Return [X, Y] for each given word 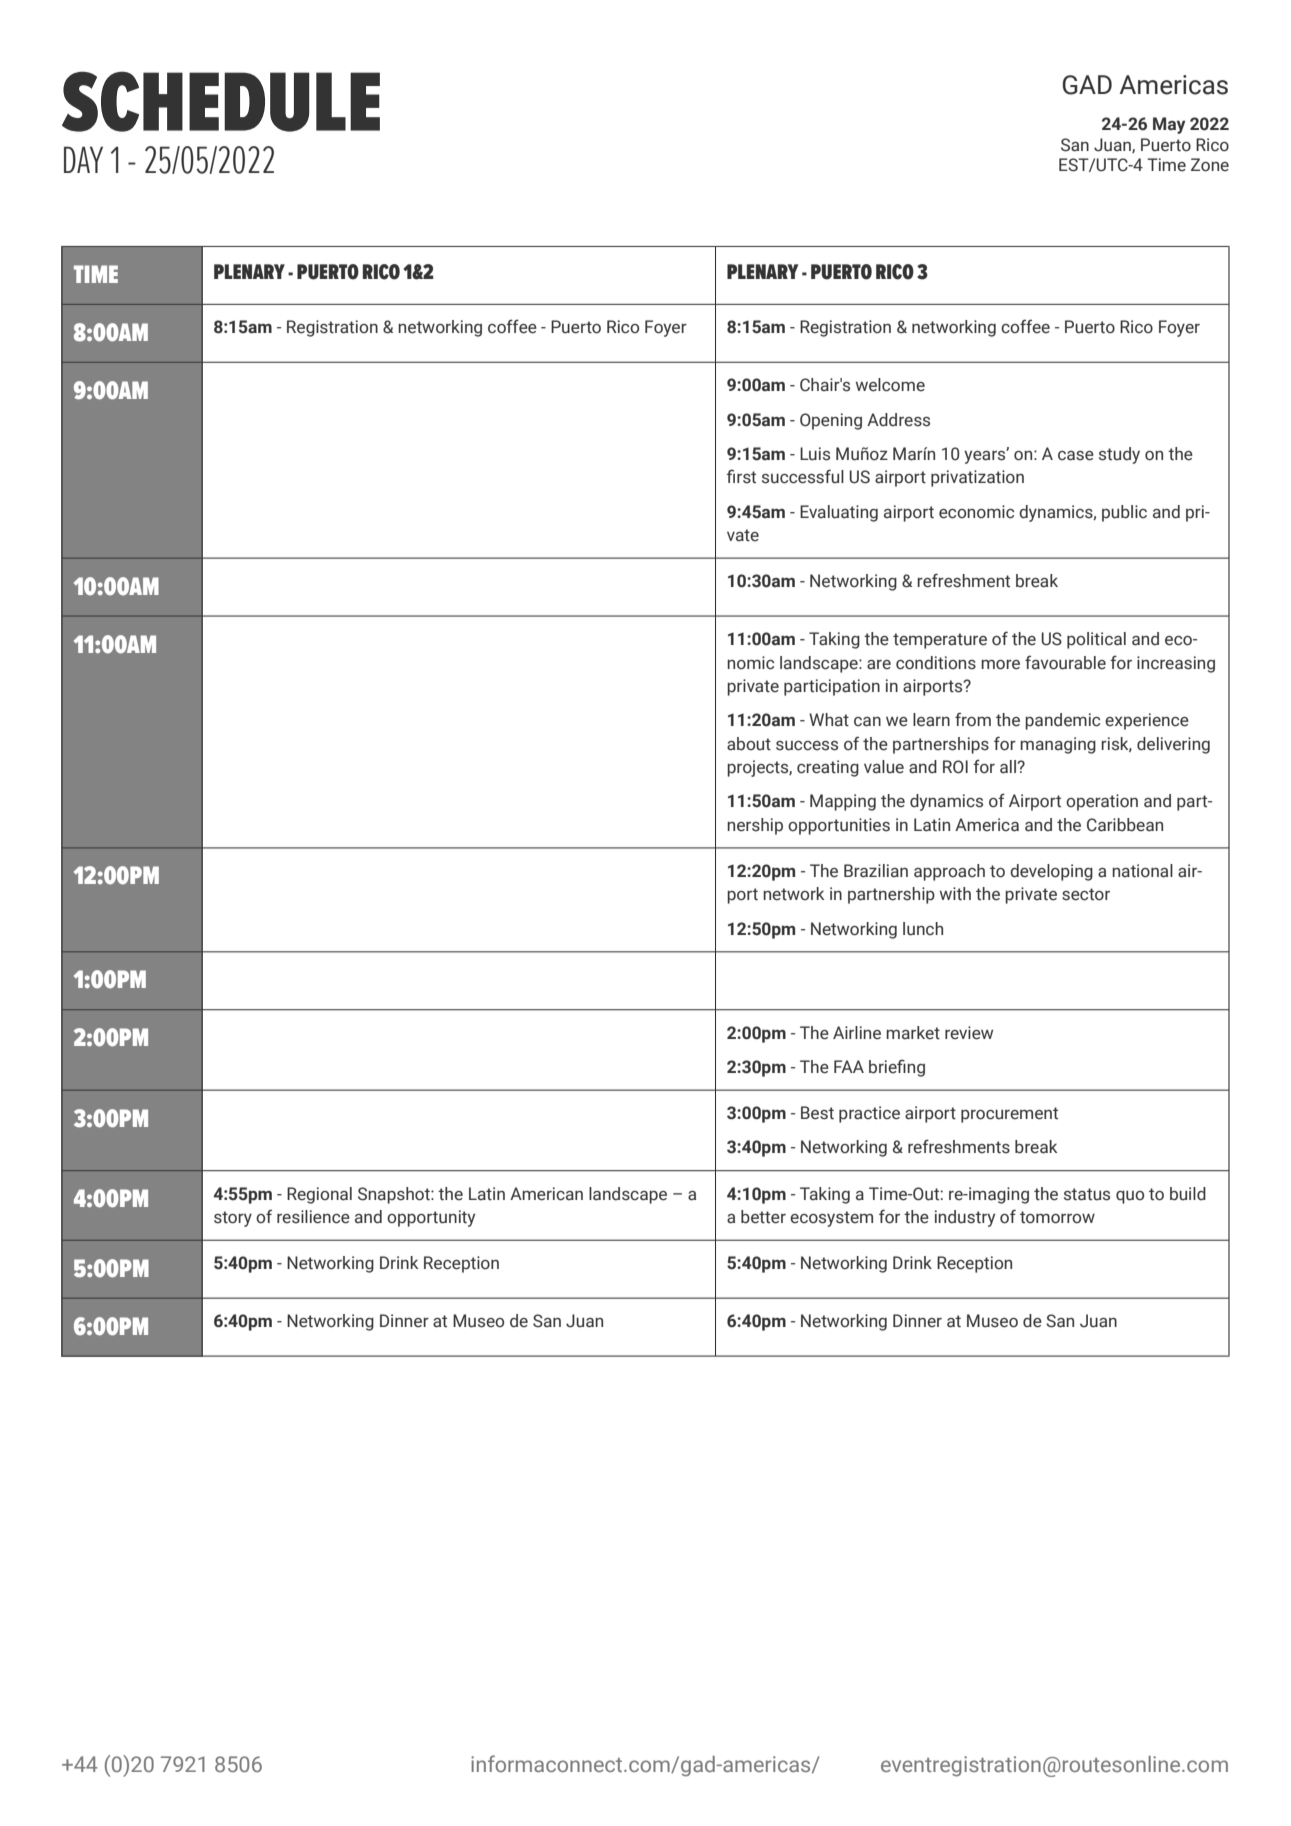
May [1169, 125]
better [763, 1217]
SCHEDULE [221, 101]
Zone [1210, 165]
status [1087, 1194]
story [233, 1219]
